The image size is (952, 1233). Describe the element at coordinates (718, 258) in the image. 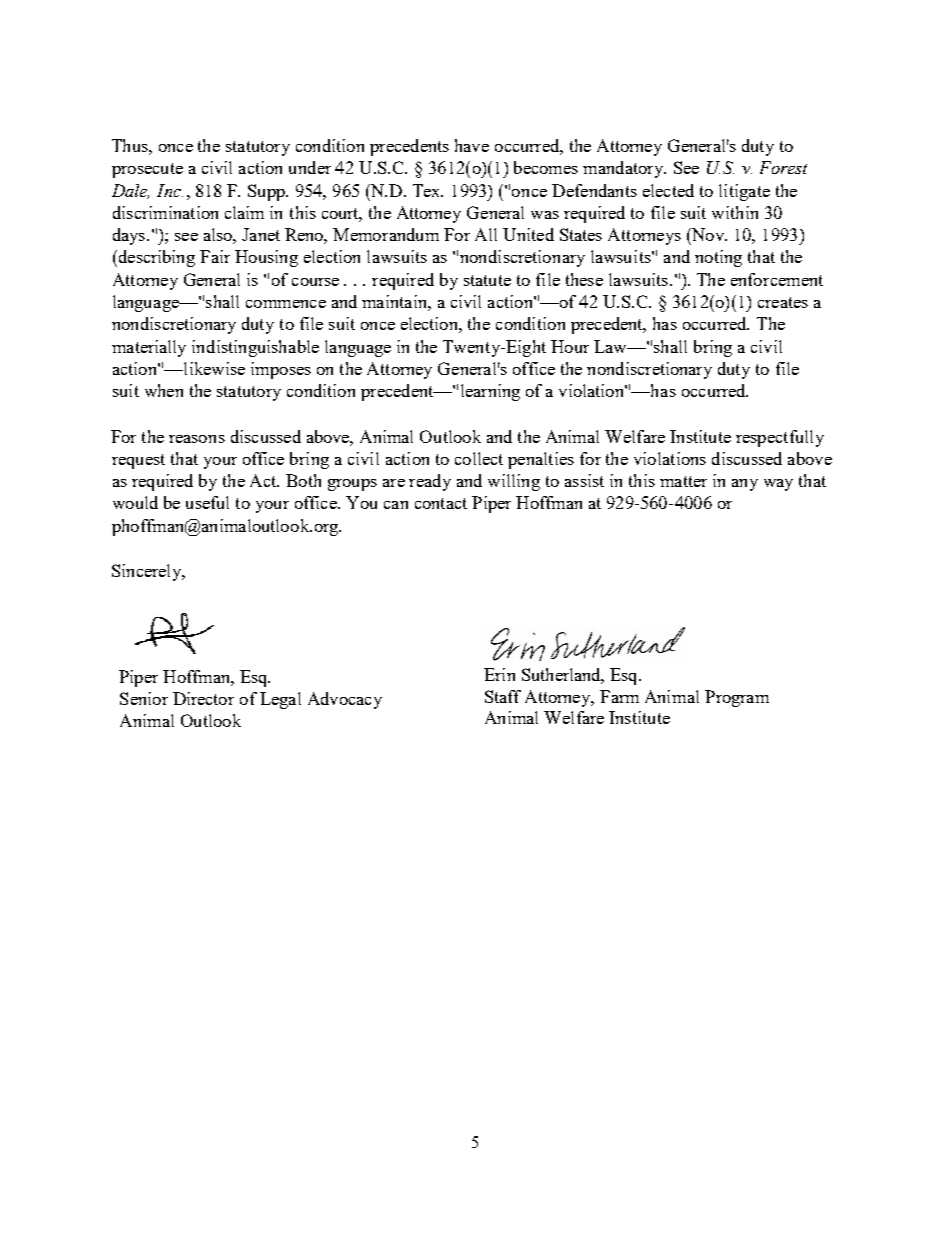

I see `noting` at that location.
